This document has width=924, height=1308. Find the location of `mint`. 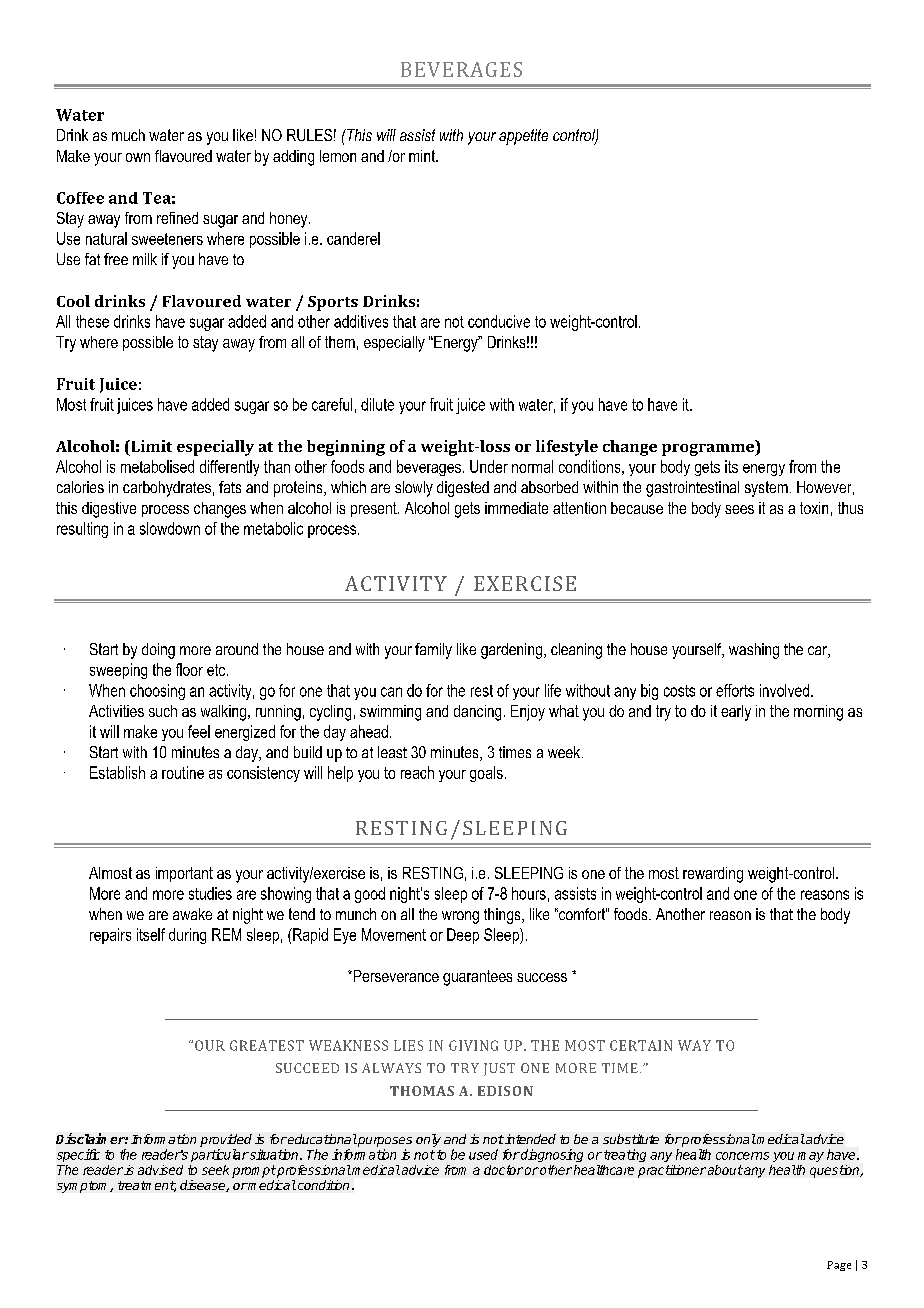

mint is located at coordinates (423, 156).
